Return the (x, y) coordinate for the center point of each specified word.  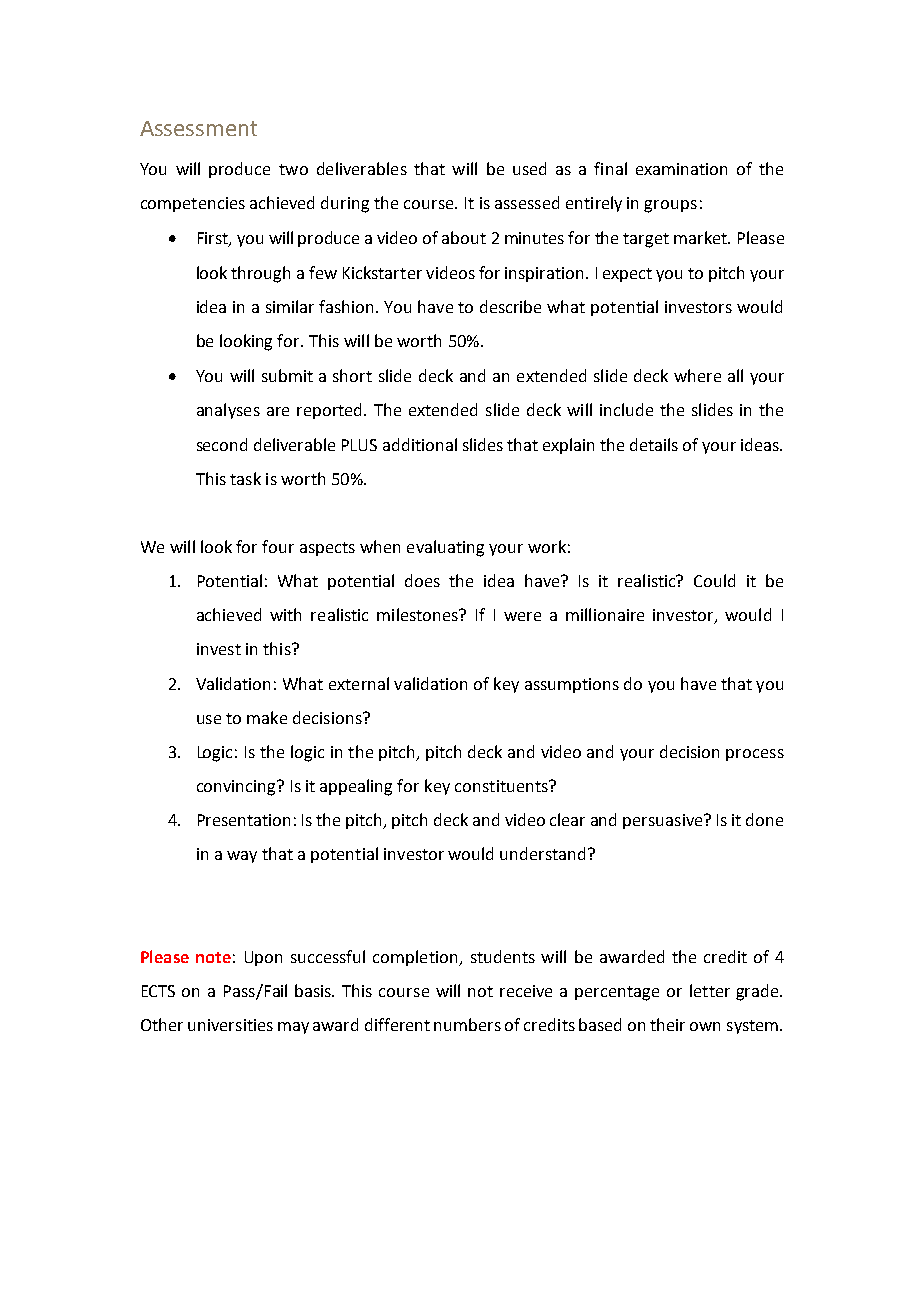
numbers (467, 1024)
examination (681, 169)
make (267, 717)
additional (420, 444)
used (529, 168)
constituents (502, 786)
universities (230, 1025)
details (654, 444)
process (755, 755)
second (222, 444)
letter (710, 990)
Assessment (198, 128)
